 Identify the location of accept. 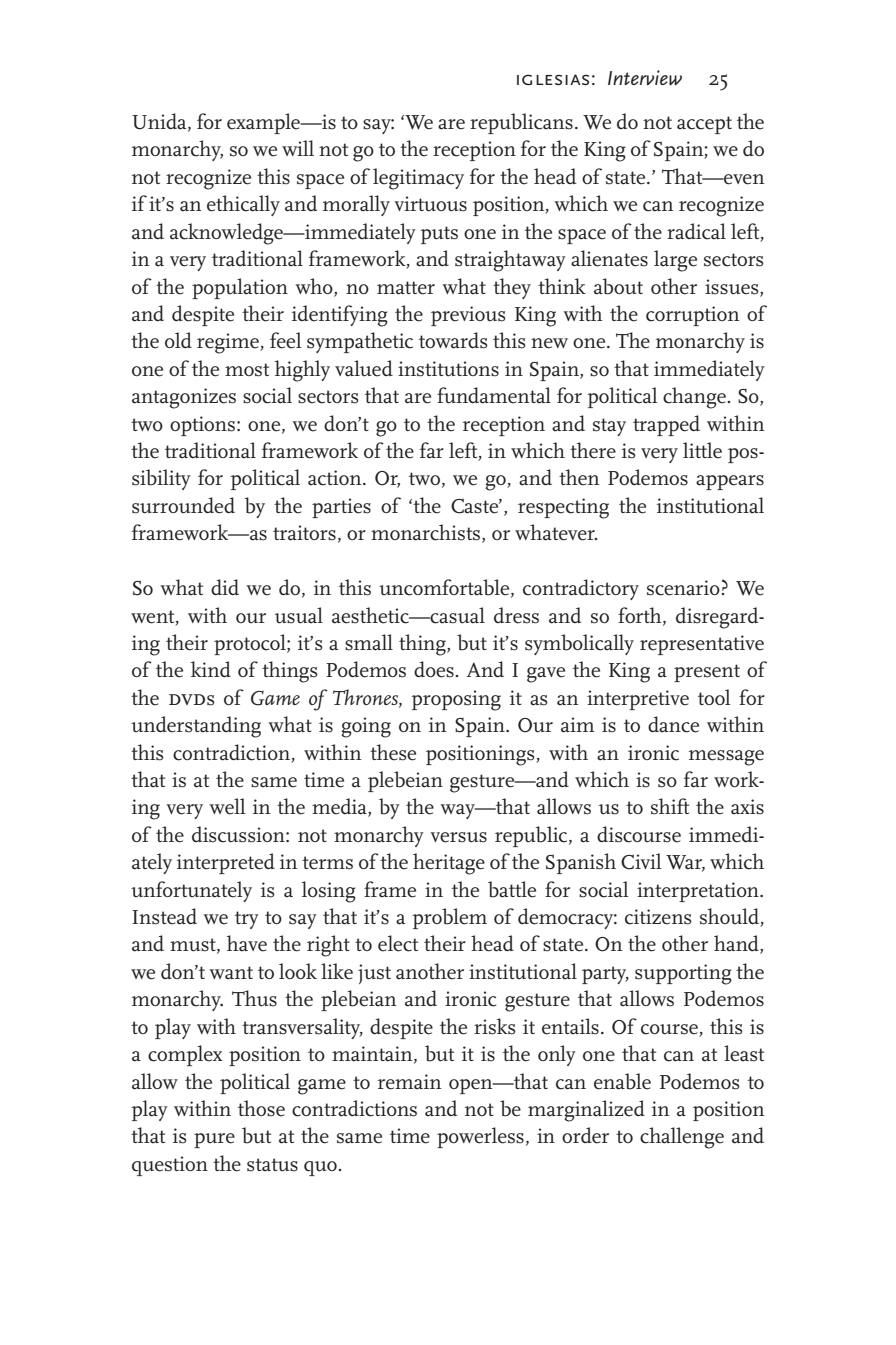
(704, 125).
